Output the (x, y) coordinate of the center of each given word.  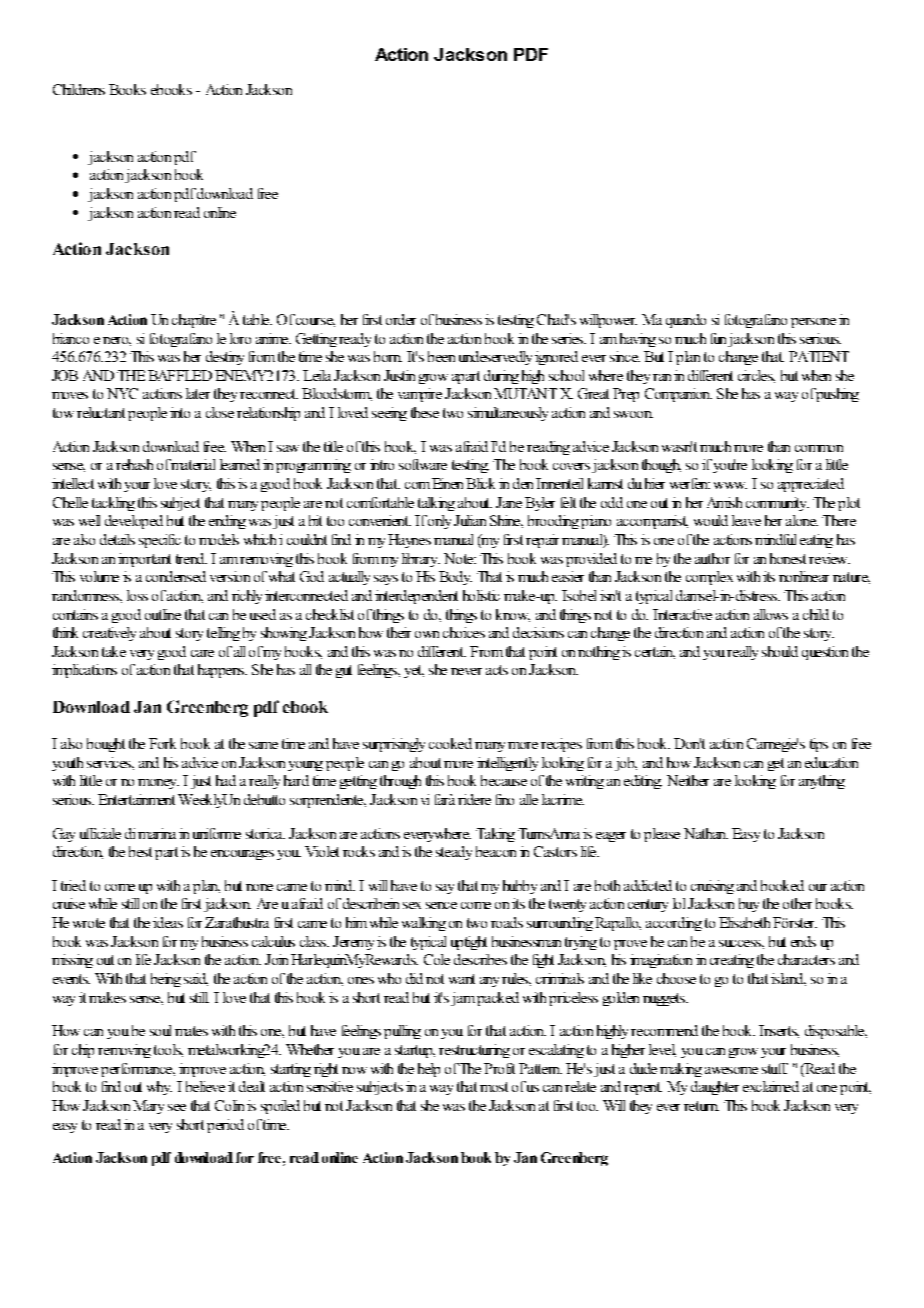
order (401, 319)
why (159, 1088)
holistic (481, 595)
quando (686, 321)
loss (137, 595)
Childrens (79, 89)
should (780, 651)
